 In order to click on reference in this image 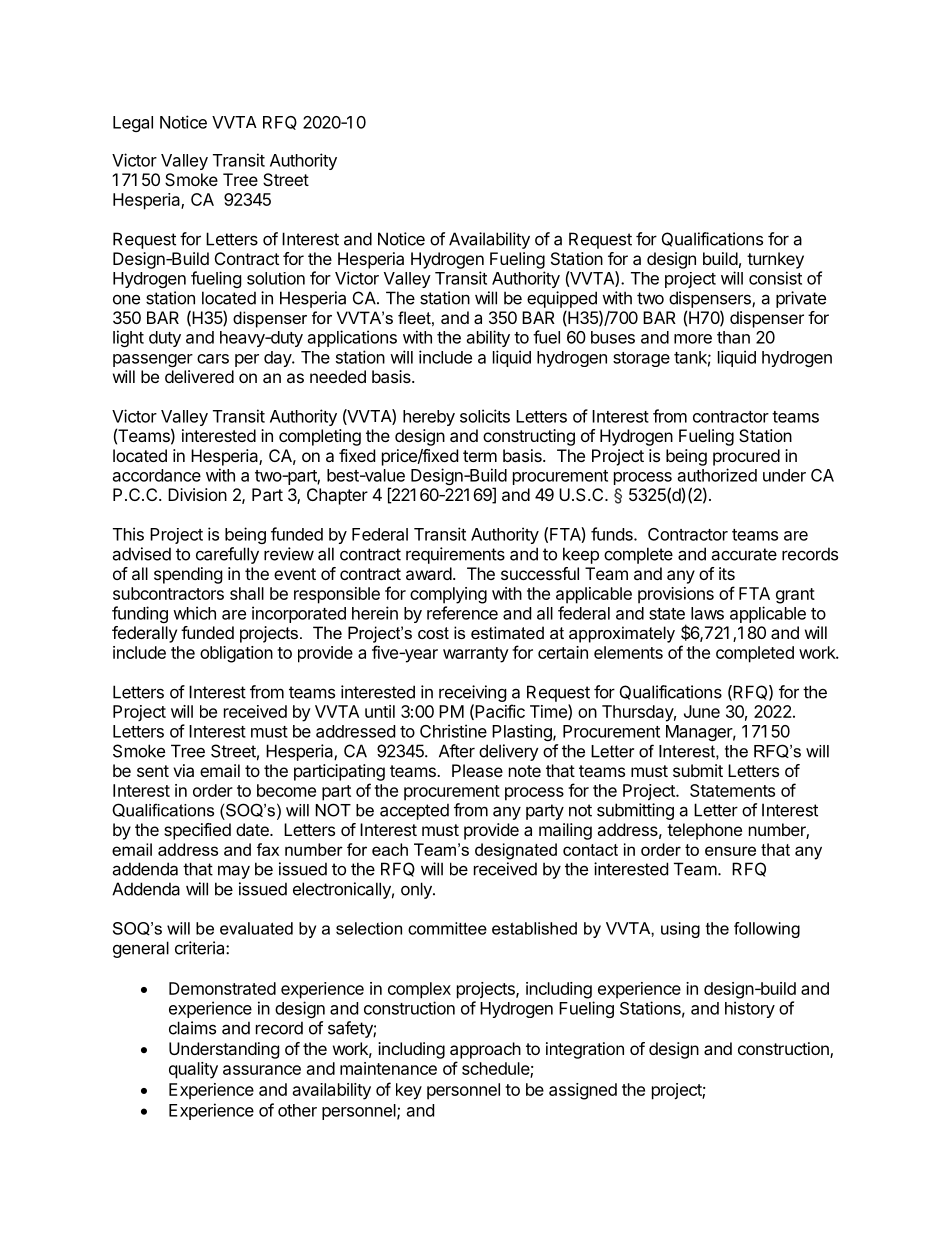, I will do `click(462, 613)`.
